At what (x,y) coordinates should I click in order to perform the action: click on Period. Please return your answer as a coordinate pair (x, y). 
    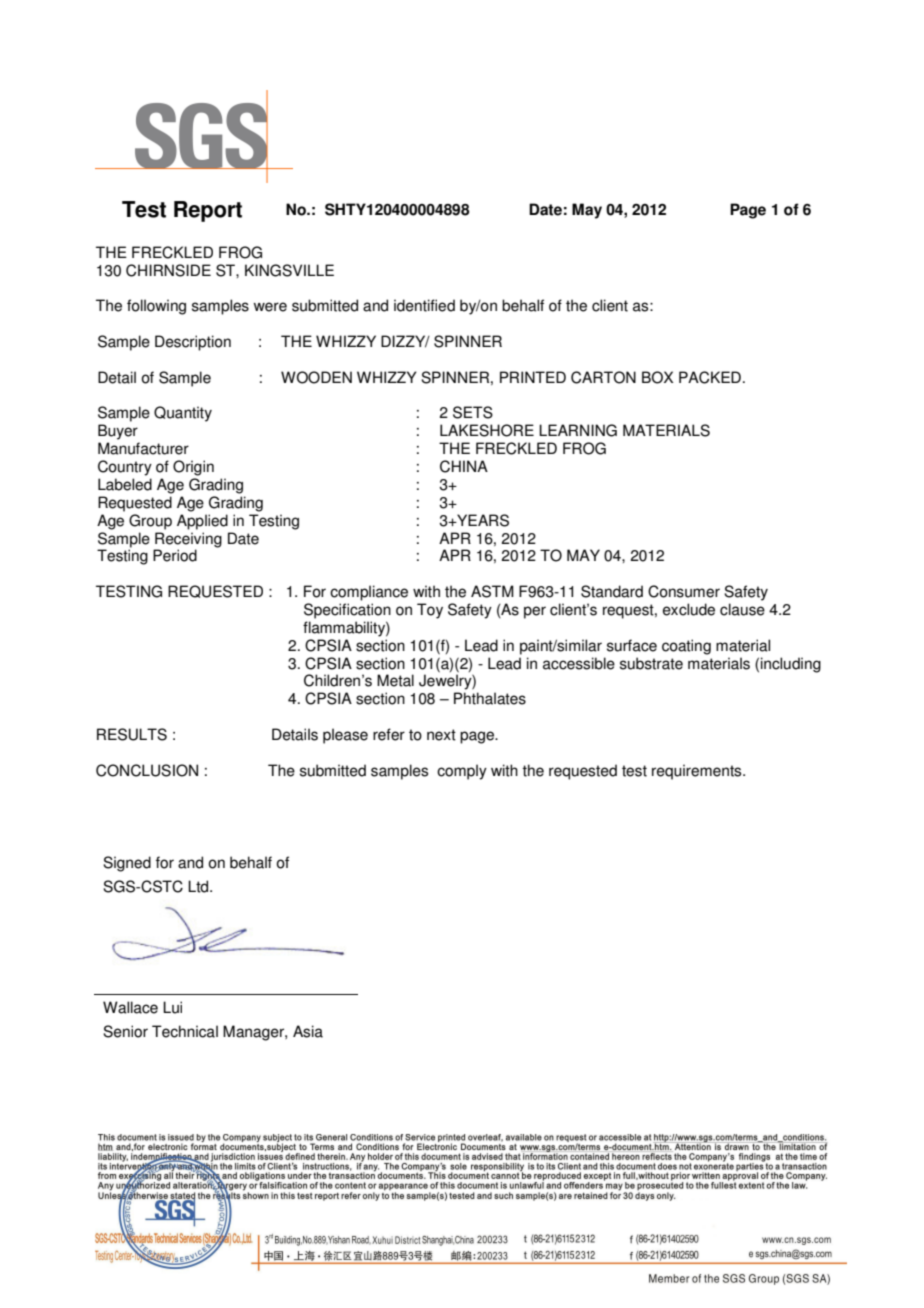
    Looking at the image, I should click on (175, 555).
